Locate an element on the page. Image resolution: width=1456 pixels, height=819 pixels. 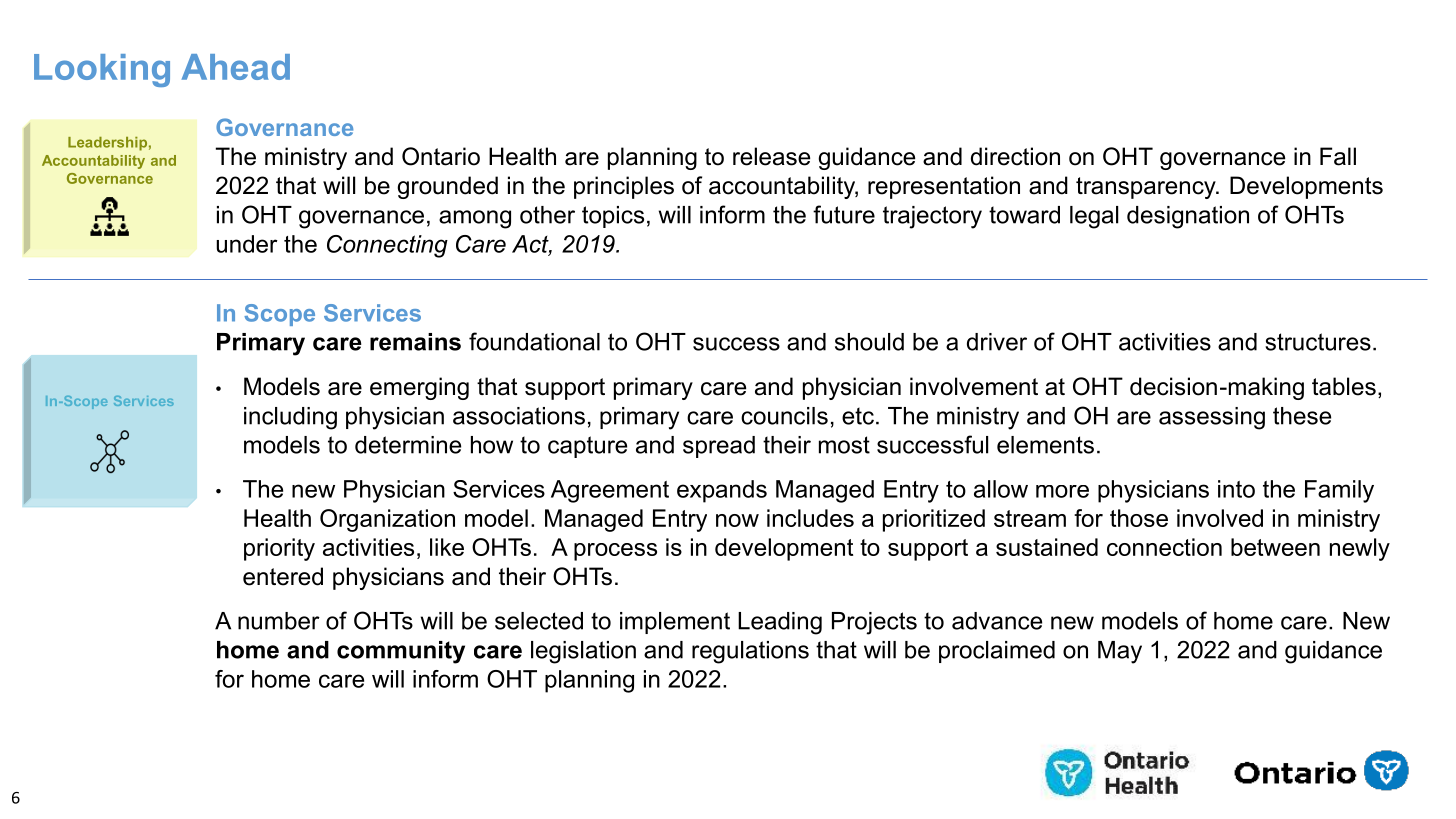
remains is located at coordinates (415, 342).
